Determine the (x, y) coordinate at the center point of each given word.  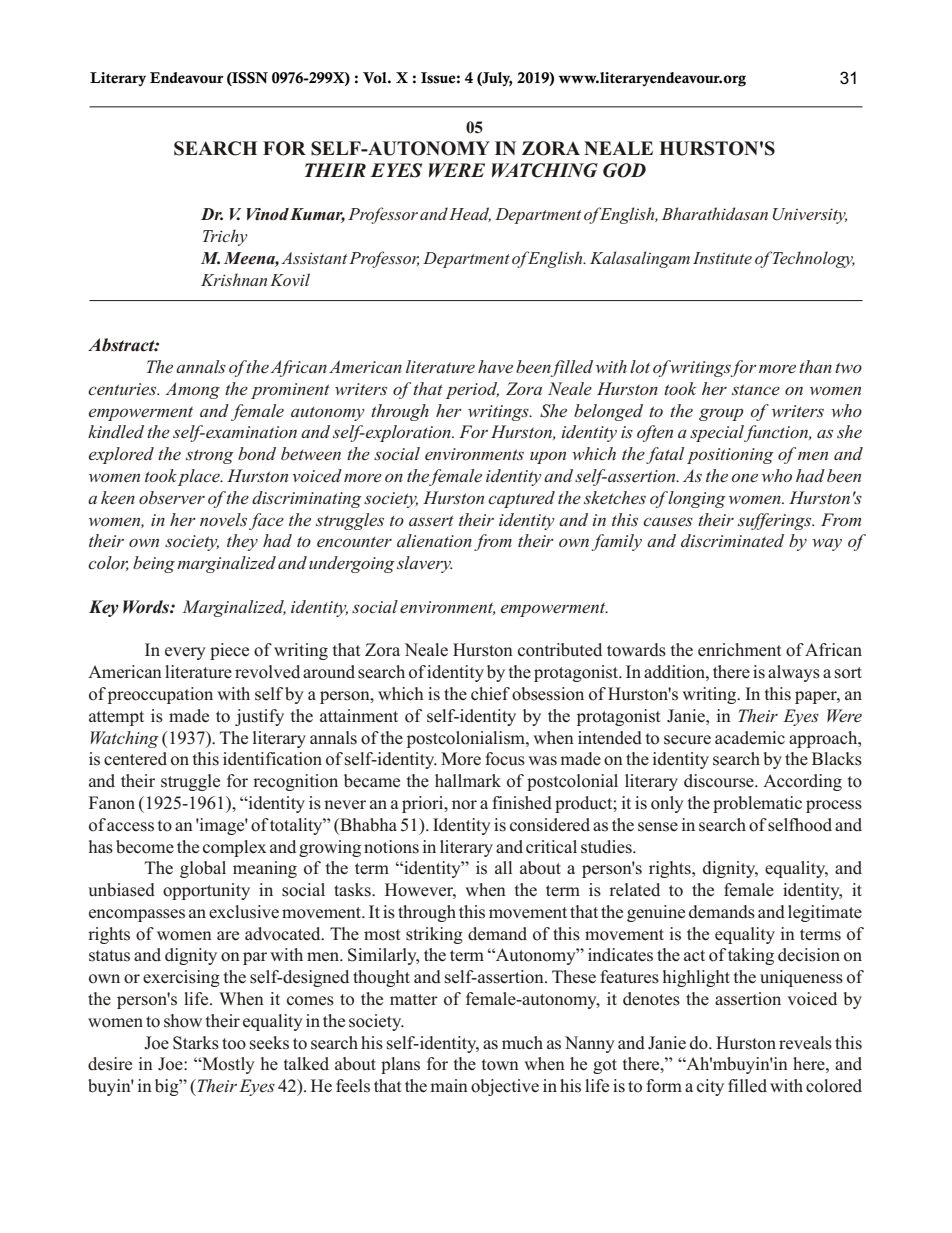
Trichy (225, 237)
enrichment (740, 649)
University (810, 216)
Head (470, 214)
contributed (560, 650)
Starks (196, 1043)
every (185, 653)
